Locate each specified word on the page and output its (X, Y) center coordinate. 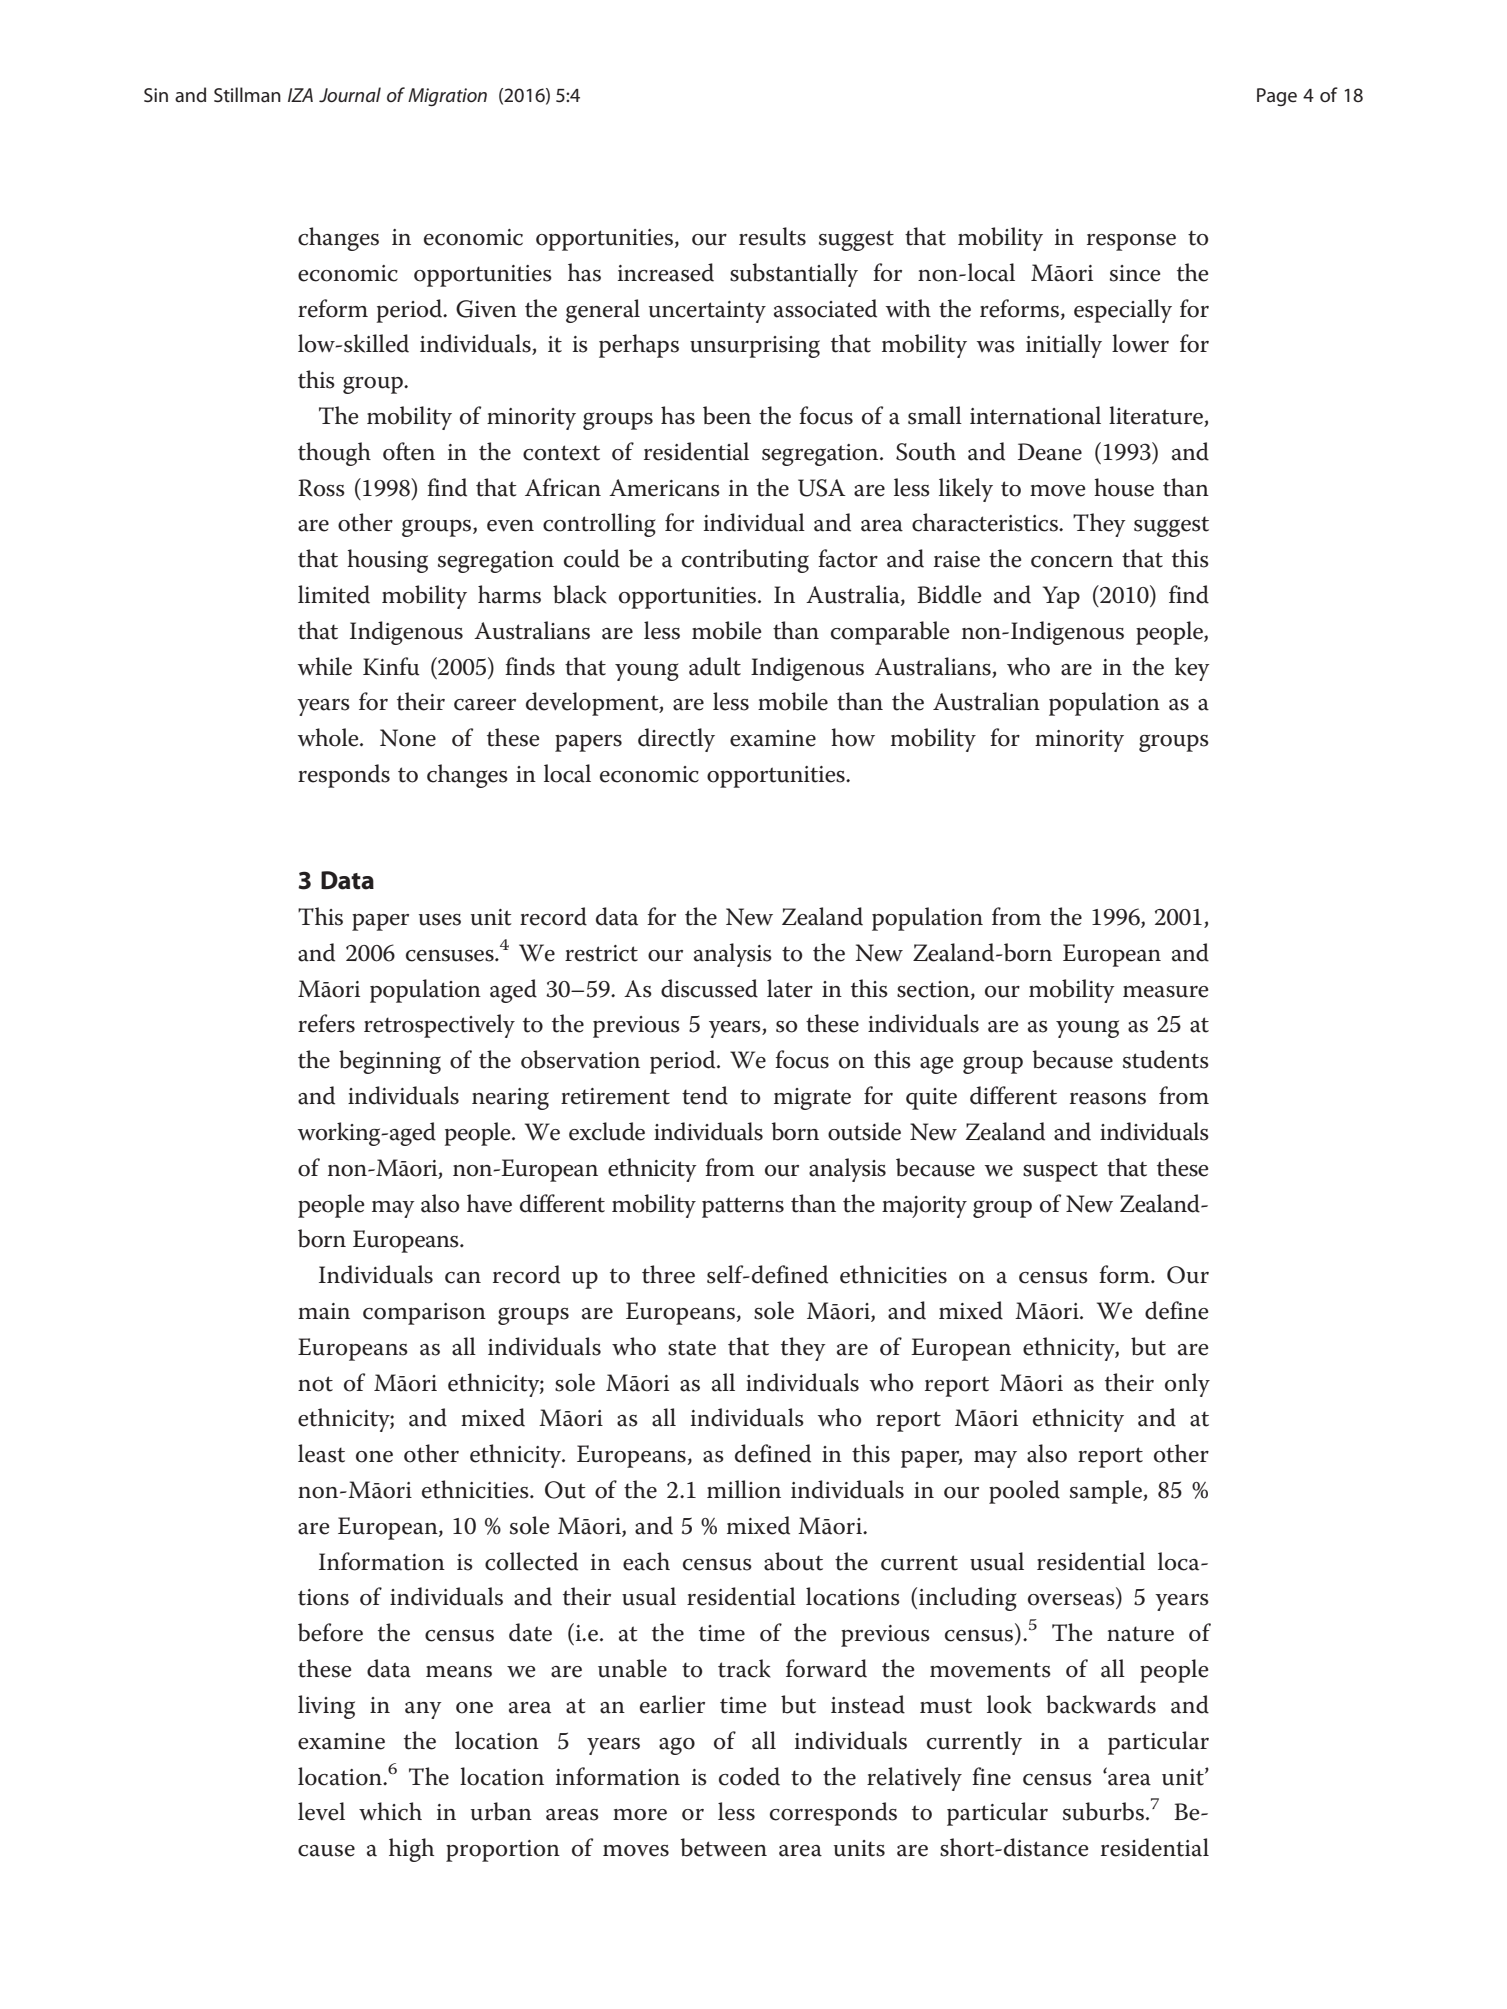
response (1131, 242)
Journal (350, 95)
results (772, 236)
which (390, 1811)
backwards (1101, 1704)
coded (749, 1776)
